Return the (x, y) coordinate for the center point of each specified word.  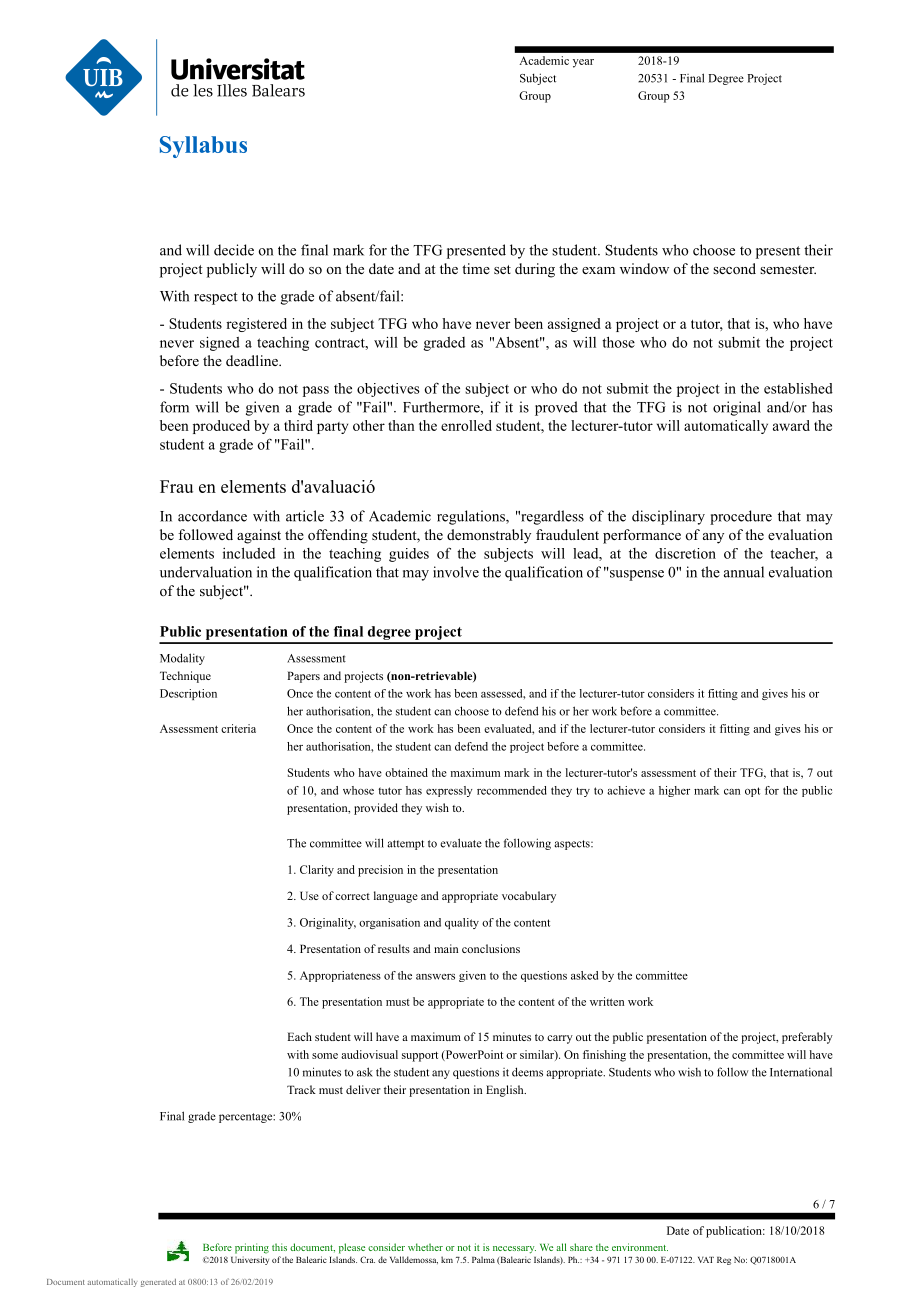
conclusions (491, 948)
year (583, 63)
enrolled (466, 425)
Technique (185, 677)
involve (456, 572)
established (798, 388)
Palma (483, 1259)
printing (252, 1248)
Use (309, 895)
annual (744, 572)
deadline (253, 360)
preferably (807, 1038)
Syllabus (203, 147)
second (734, 268)
